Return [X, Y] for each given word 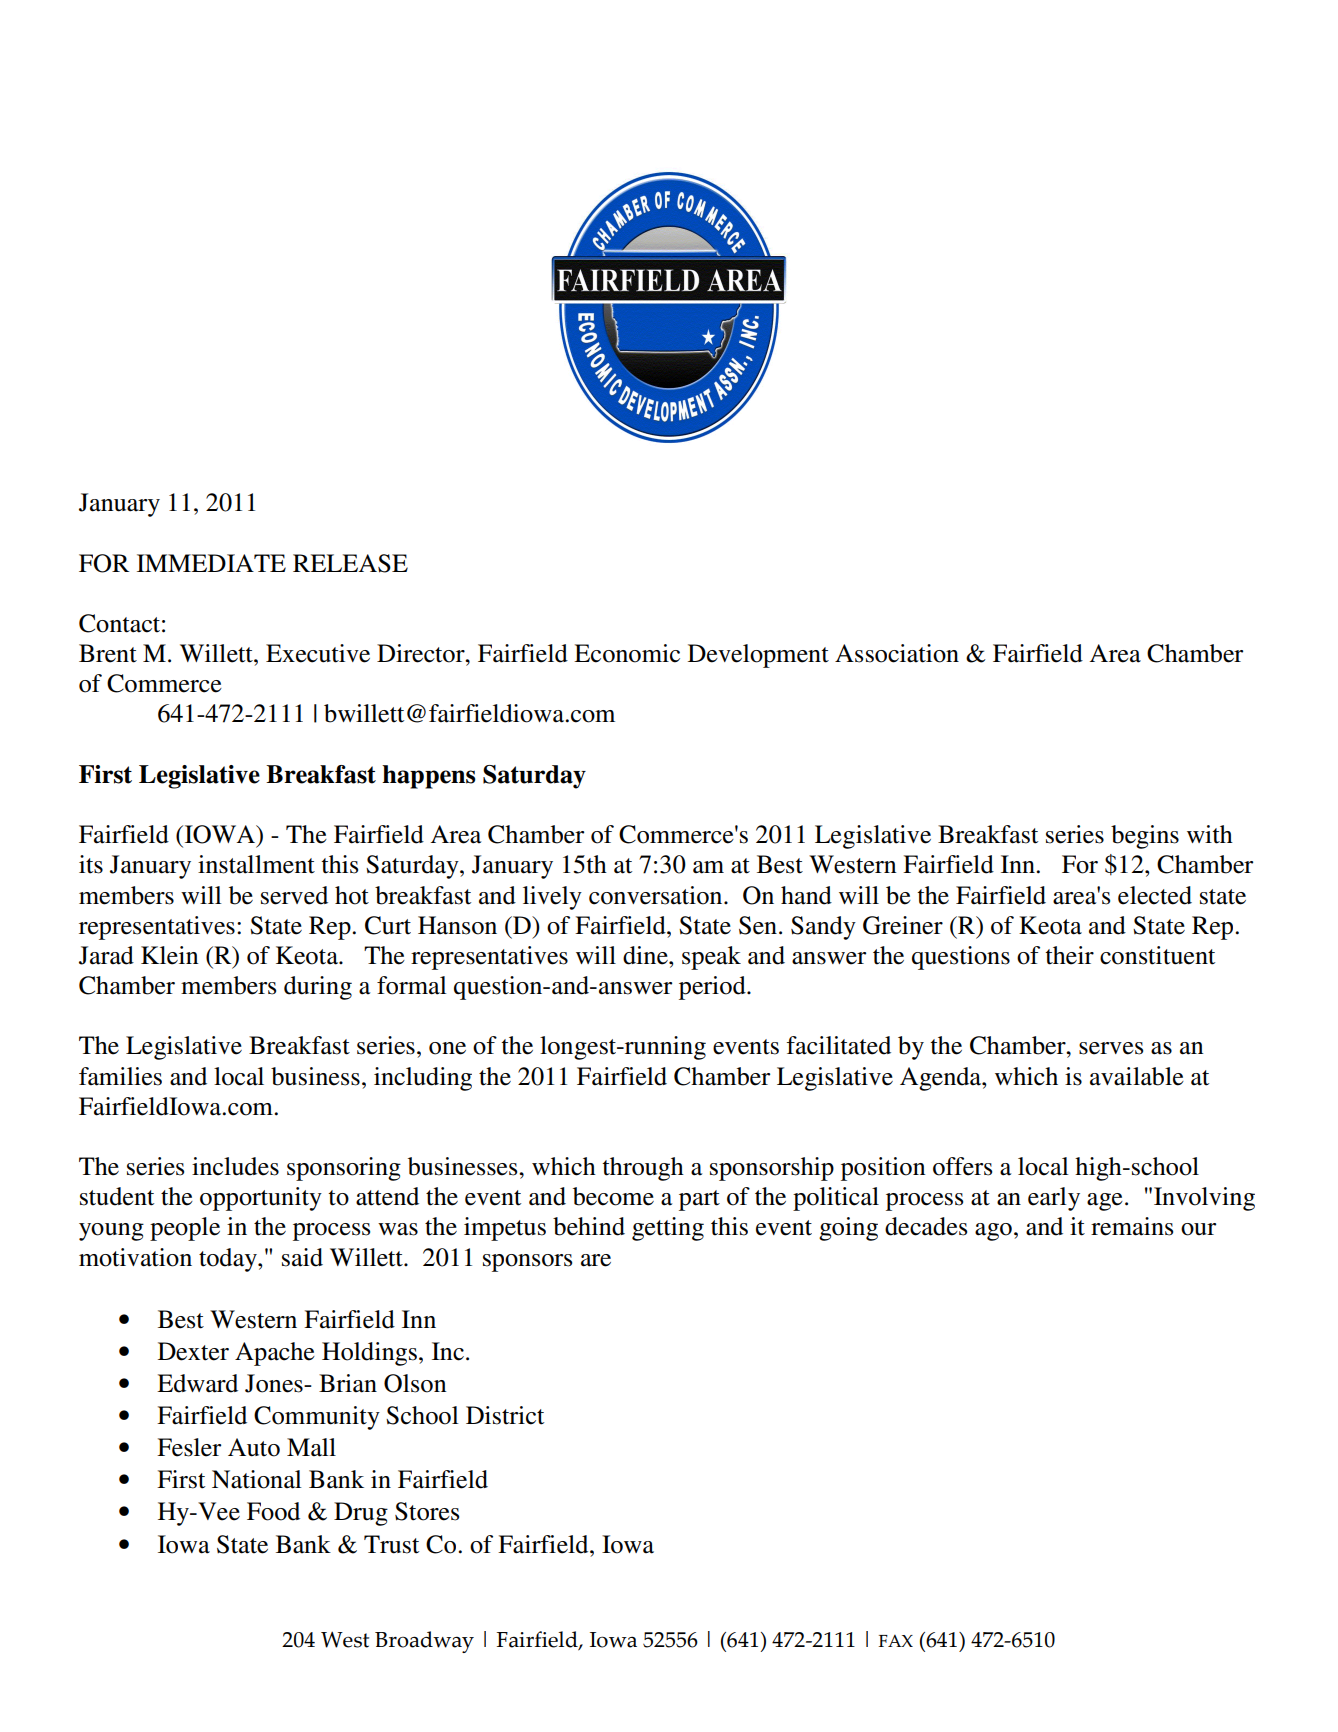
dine [646, 955]
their [1069, 955]
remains [1132, 1226]
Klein [169, 955]
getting [668, 1229]
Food [273, 1511]
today [229, 1260]
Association [897, 653]
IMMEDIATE [211, 563]
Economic [627, 653]
